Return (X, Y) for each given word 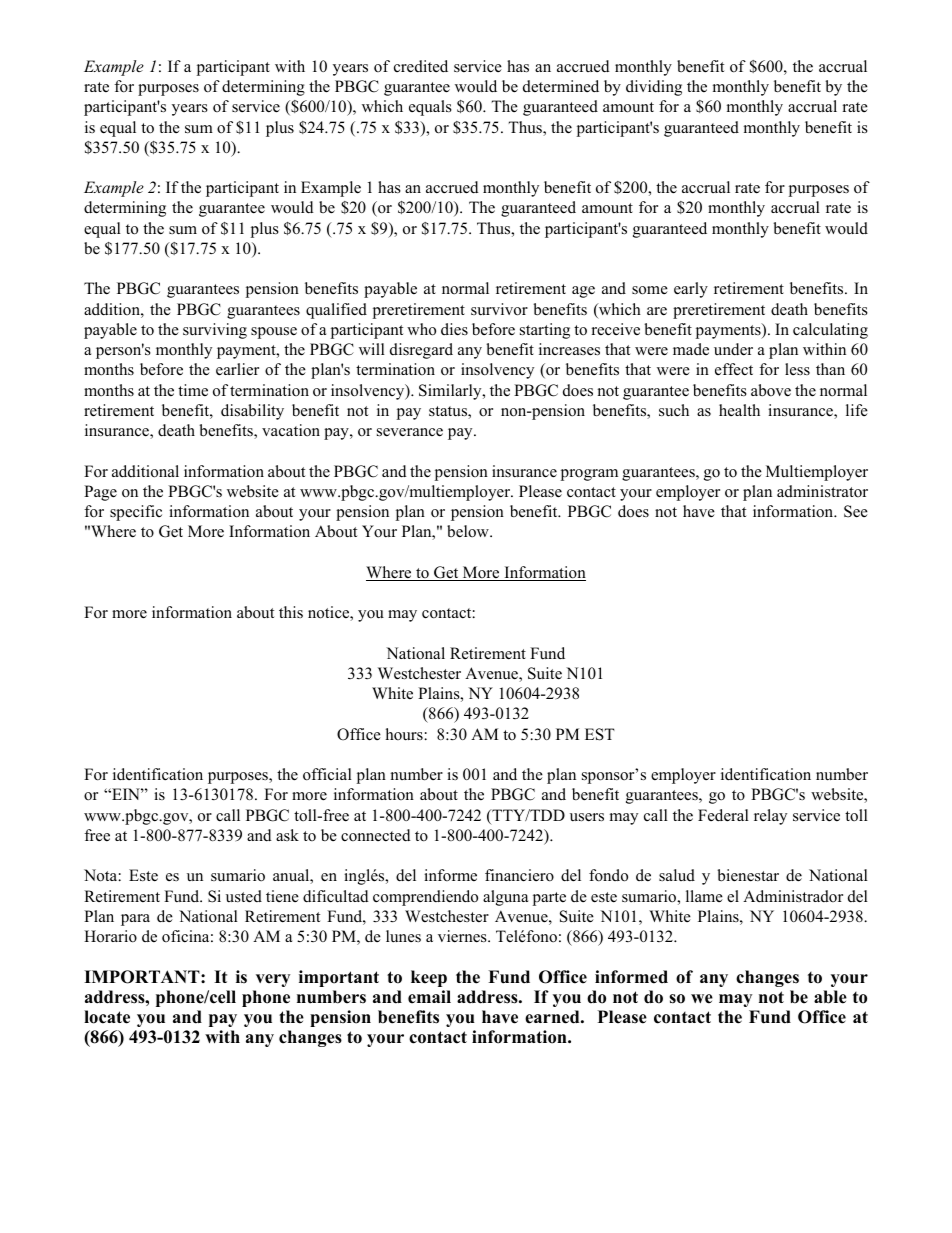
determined (561, 86)
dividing (654, 88)
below (469, 531)
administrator (822, 491)
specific (136, 513)
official (327, 774)
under (733, 349)
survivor (499, 309)
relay (770, 817)
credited (421, 66)
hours (405, 734)
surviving (215, 331)
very (273, 980)
